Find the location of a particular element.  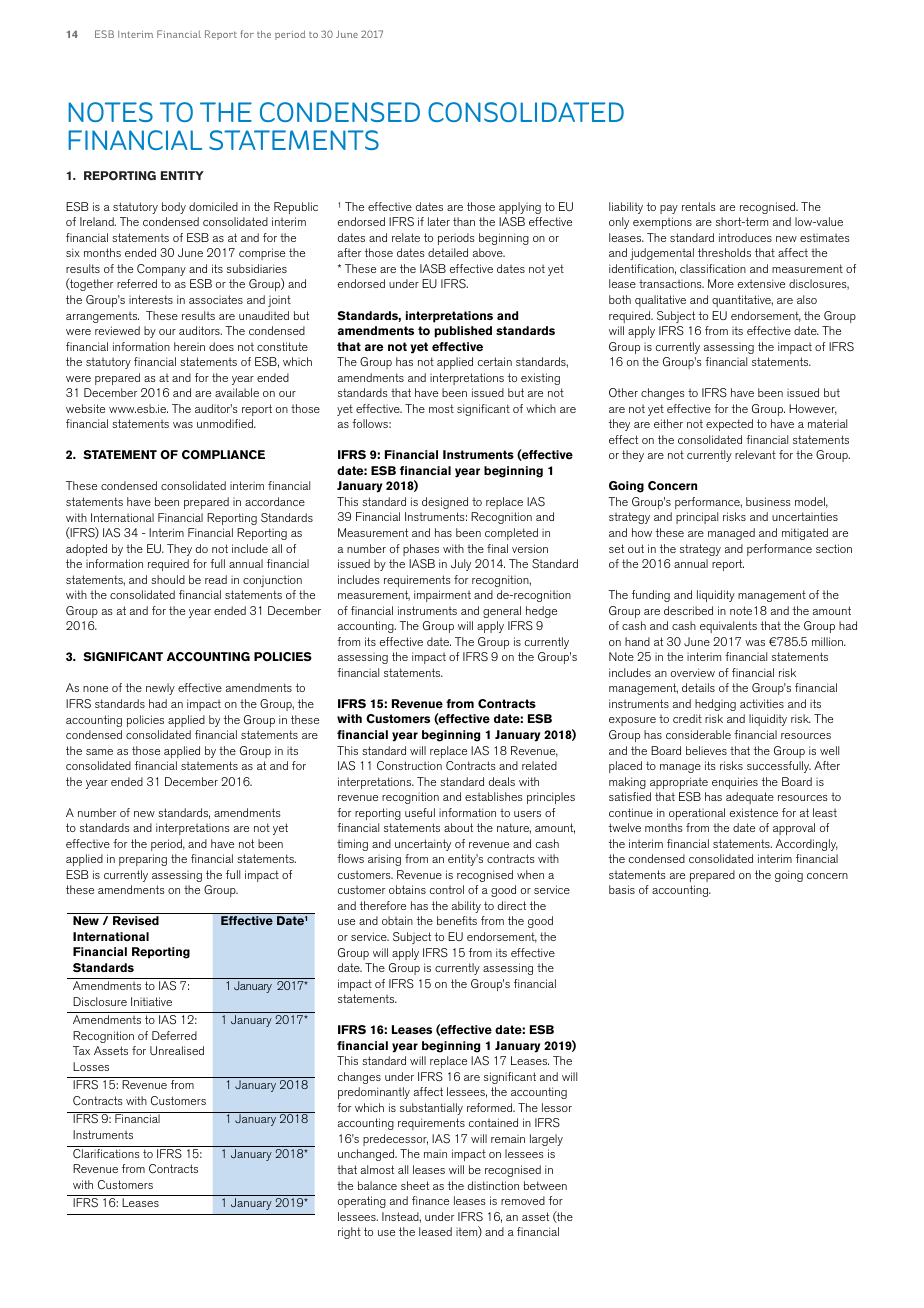

body is located at coordinates (174, 208).
